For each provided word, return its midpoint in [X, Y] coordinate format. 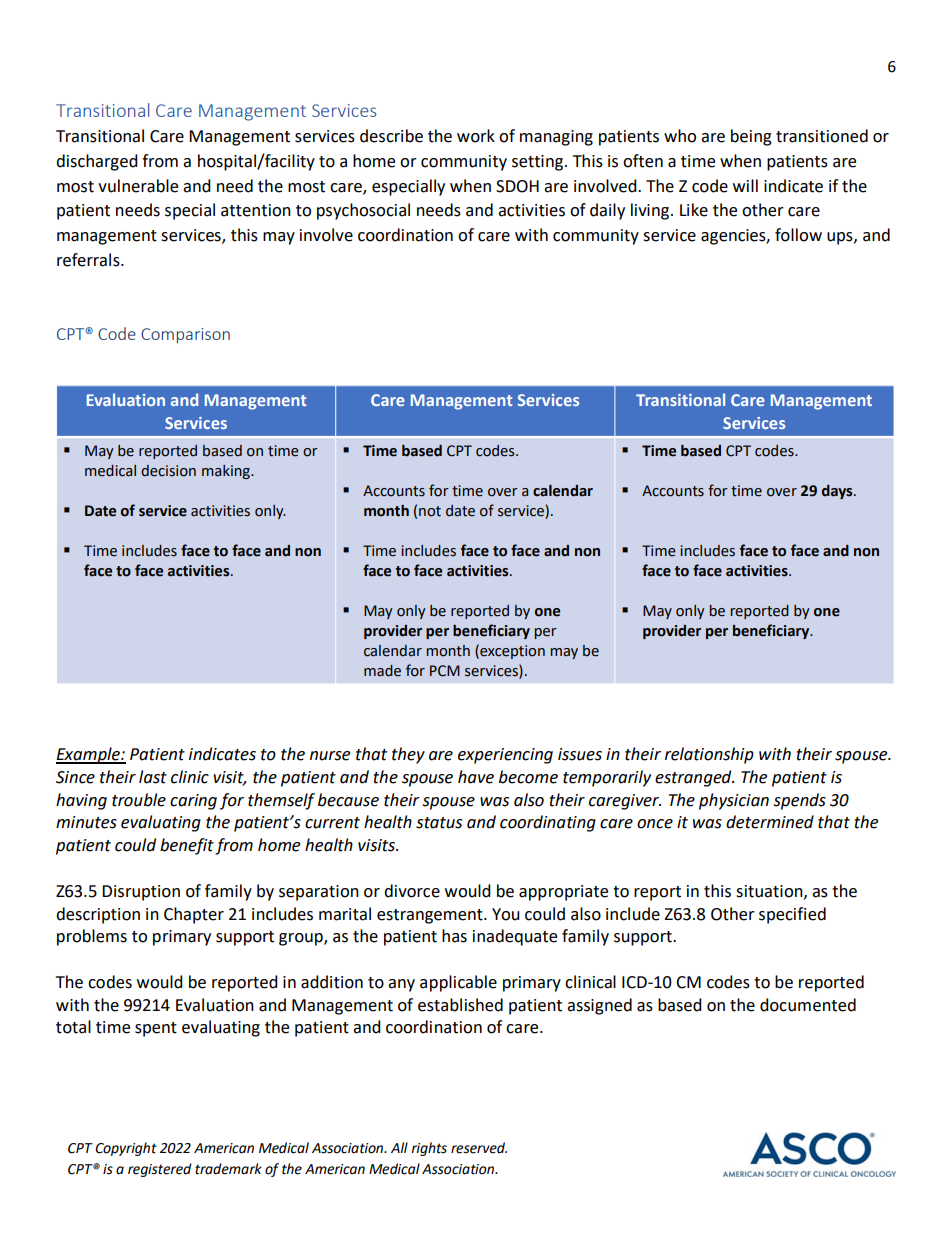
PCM [445, 671]
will [745, 185]
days [838, 492]
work [476, 136]
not [430, 511]
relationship [709, 755]
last [153, 777]
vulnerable [138, 186]
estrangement [431, 916]
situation [770, 892]
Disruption [141, 893]
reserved [479, 1148]
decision [168, 471]
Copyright [126, 1149]
